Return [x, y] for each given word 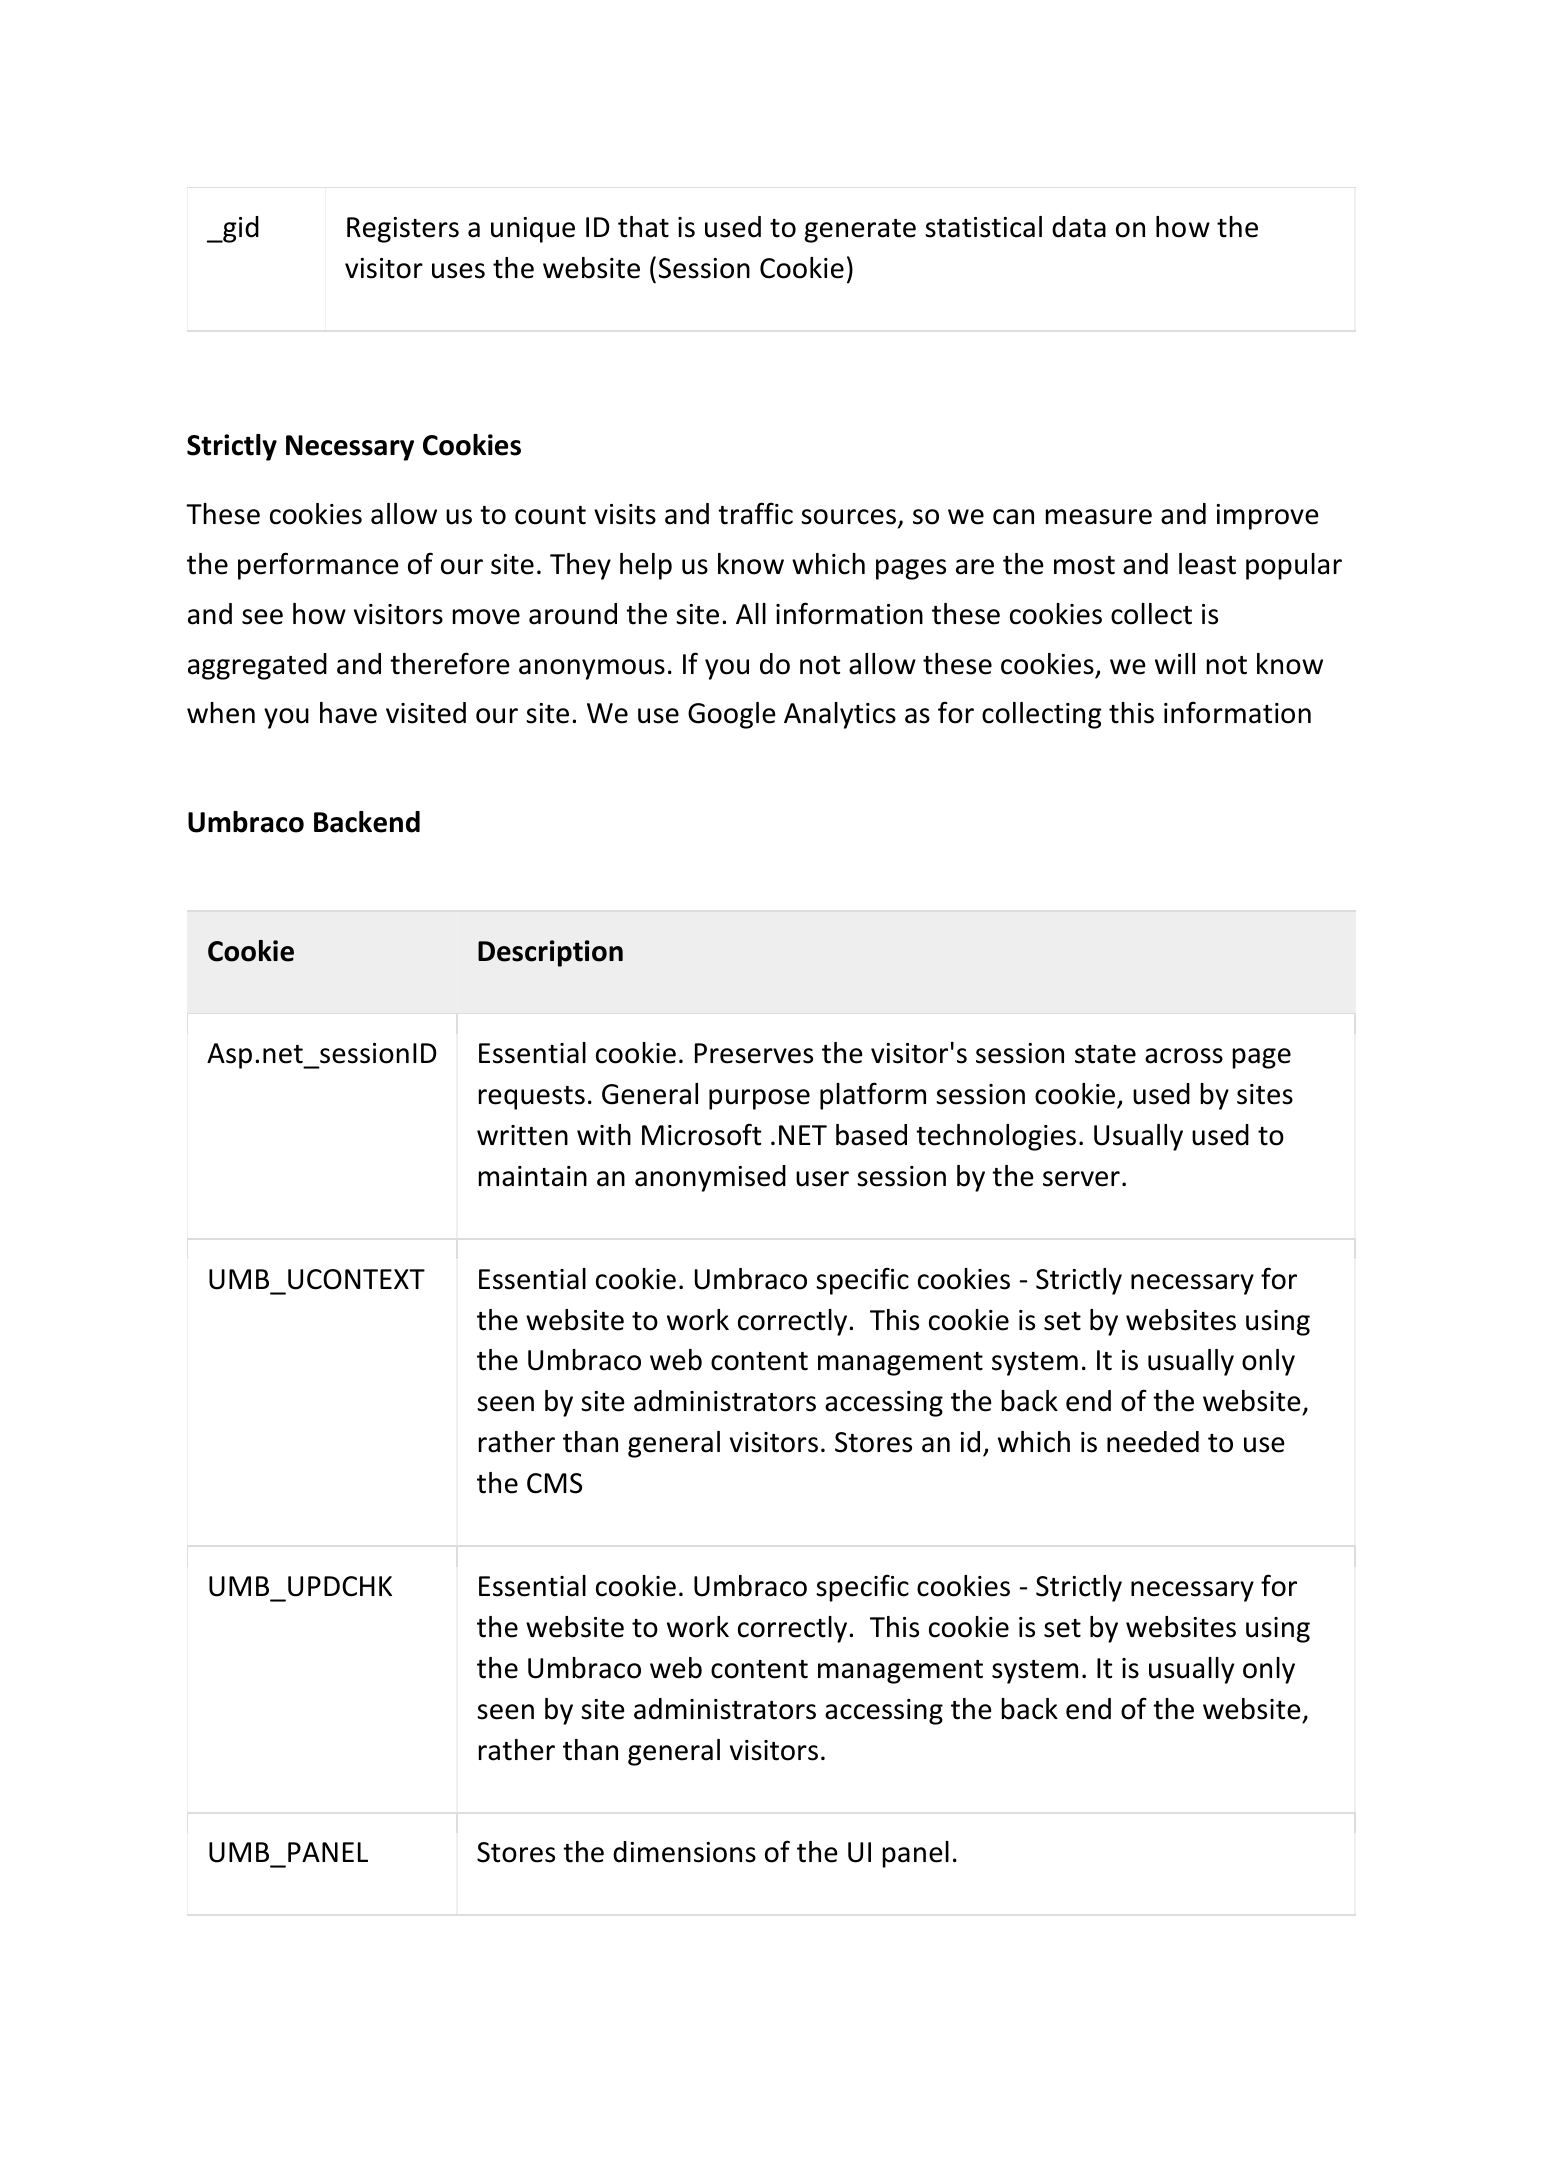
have [348, 713]
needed [1153, 1442]
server [1081, 1179]
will [1175, 663]
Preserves [754, 1053]
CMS [554, 1483]
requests [532, 1098]
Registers [403, 230]
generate [860, 231]
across [1184, 1056]
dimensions [684, 1852]
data [1079, 227]
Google [732, 715]
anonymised [710, 1178]
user [822, 1179]
